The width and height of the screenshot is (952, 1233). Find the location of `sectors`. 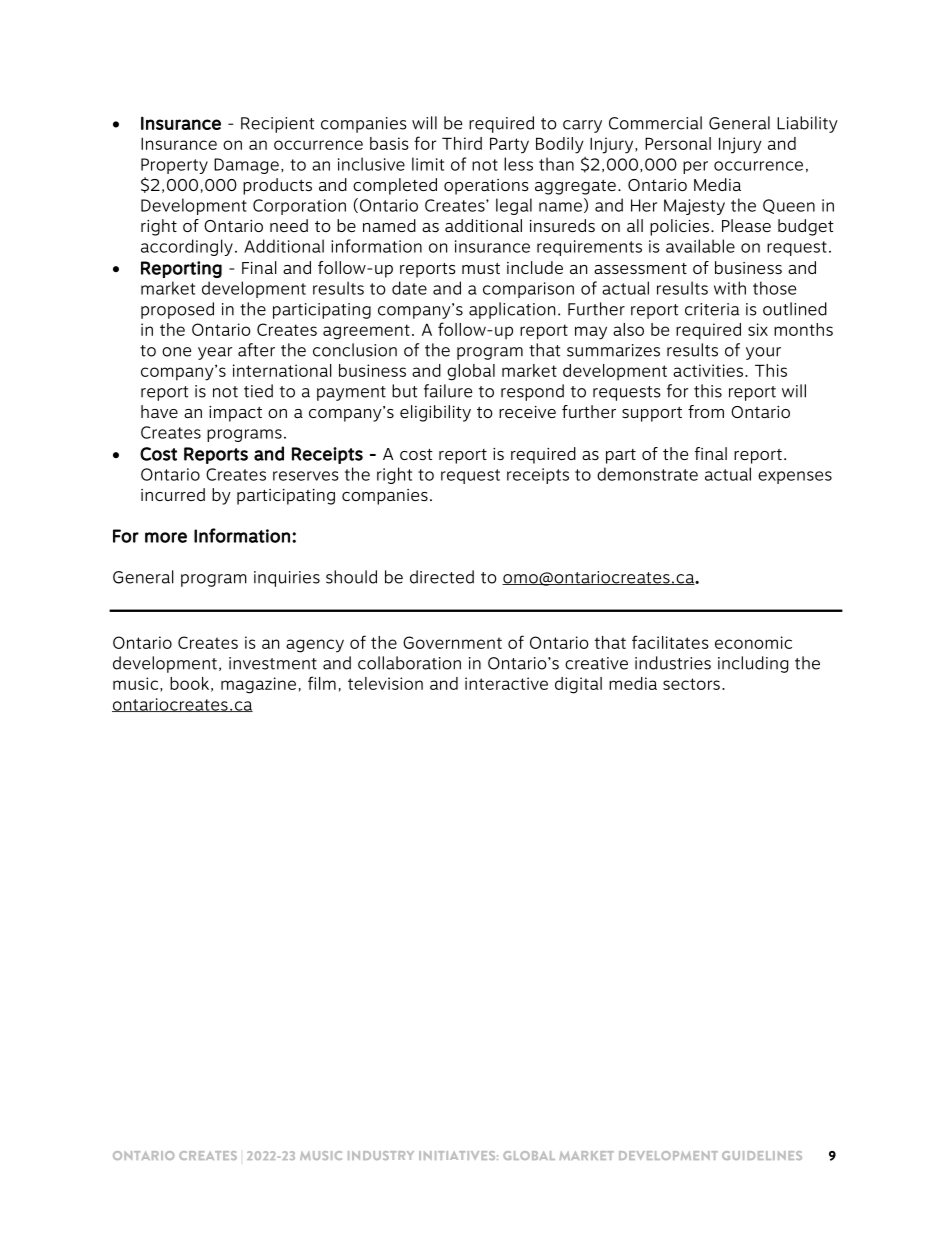

sectors is located at coordinates (691, 684).
